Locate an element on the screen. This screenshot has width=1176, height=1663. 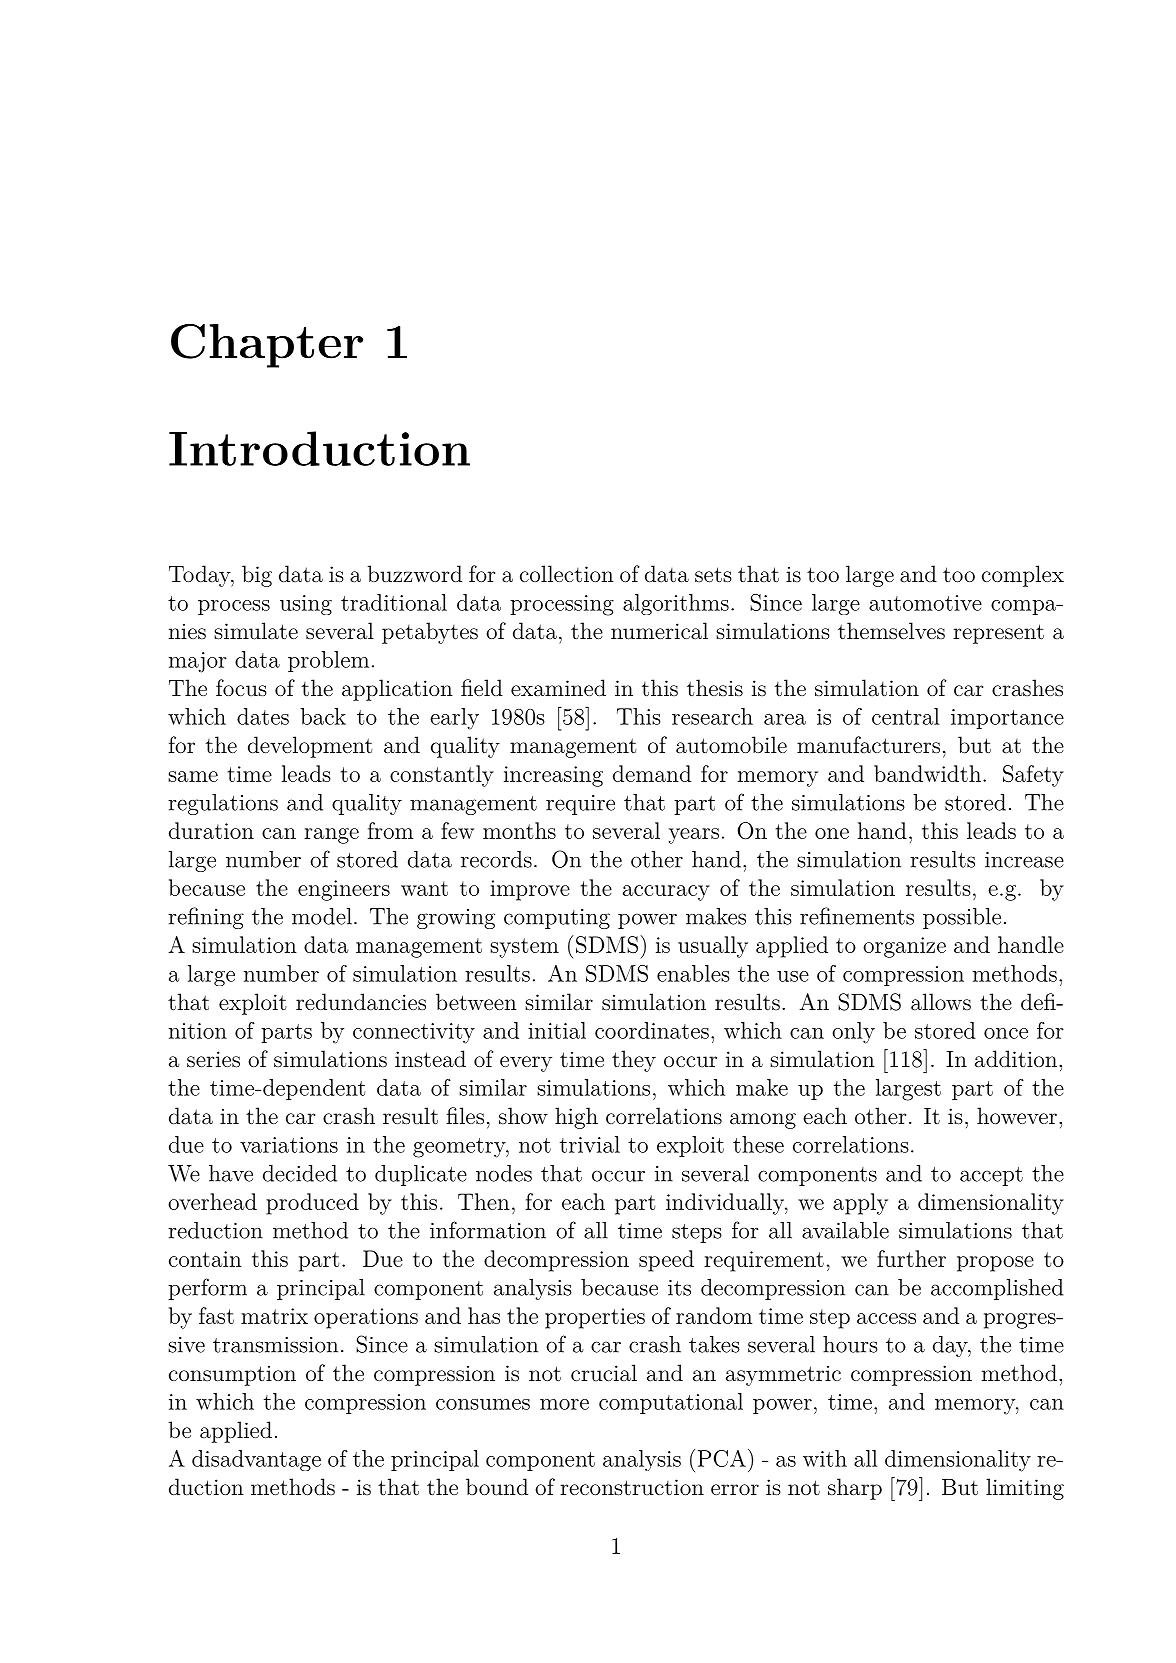
model is located at coordinates (322, 916).
